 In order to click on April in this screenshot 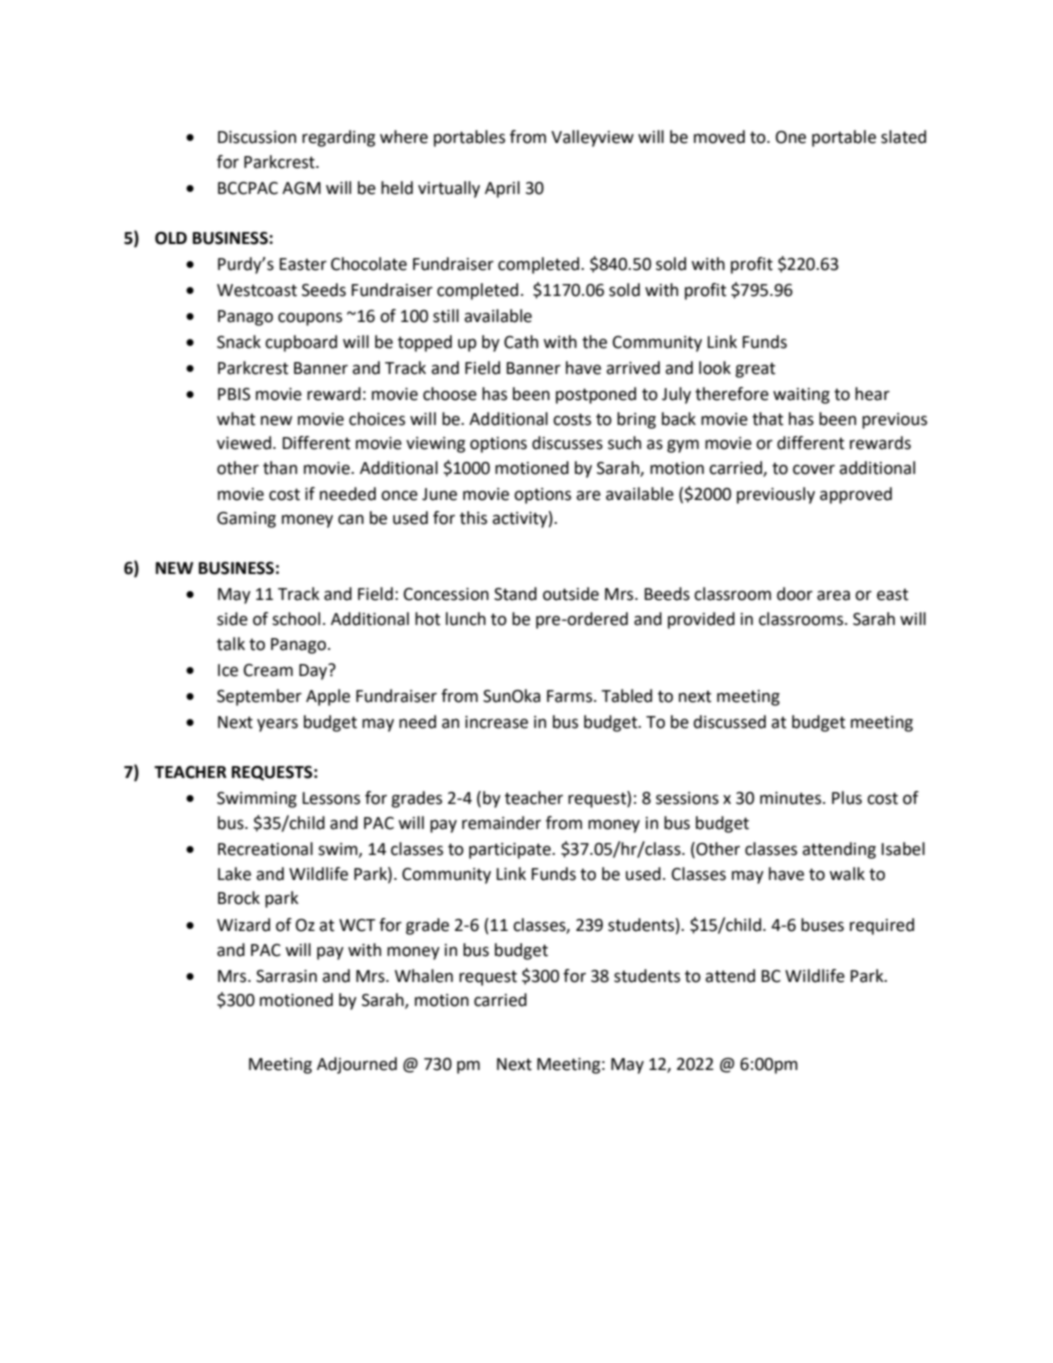, I will do `click(502, 189)`.
